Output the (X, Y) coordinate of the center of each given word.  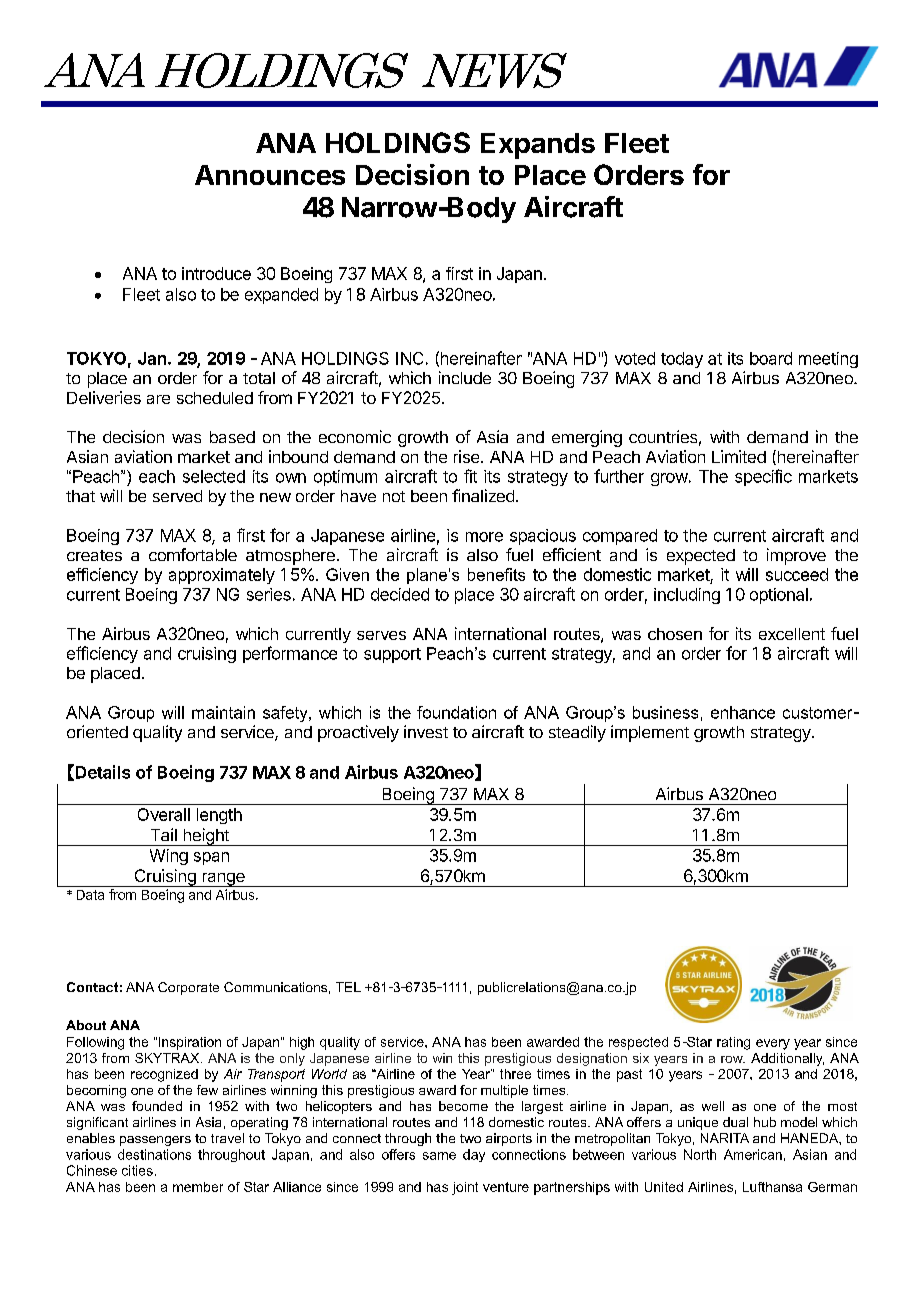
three (515, 1074)
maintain (223, 712)
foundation (456, 712)
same (439, 1156)
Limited (739, 456)
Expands (538, 146)
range (223, 880)
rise (468, 456)
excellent (792, 634)
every (773, 1044)
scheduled (215, 398)
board (771, 358)
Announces (270, 175)
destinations (154, 1154)
